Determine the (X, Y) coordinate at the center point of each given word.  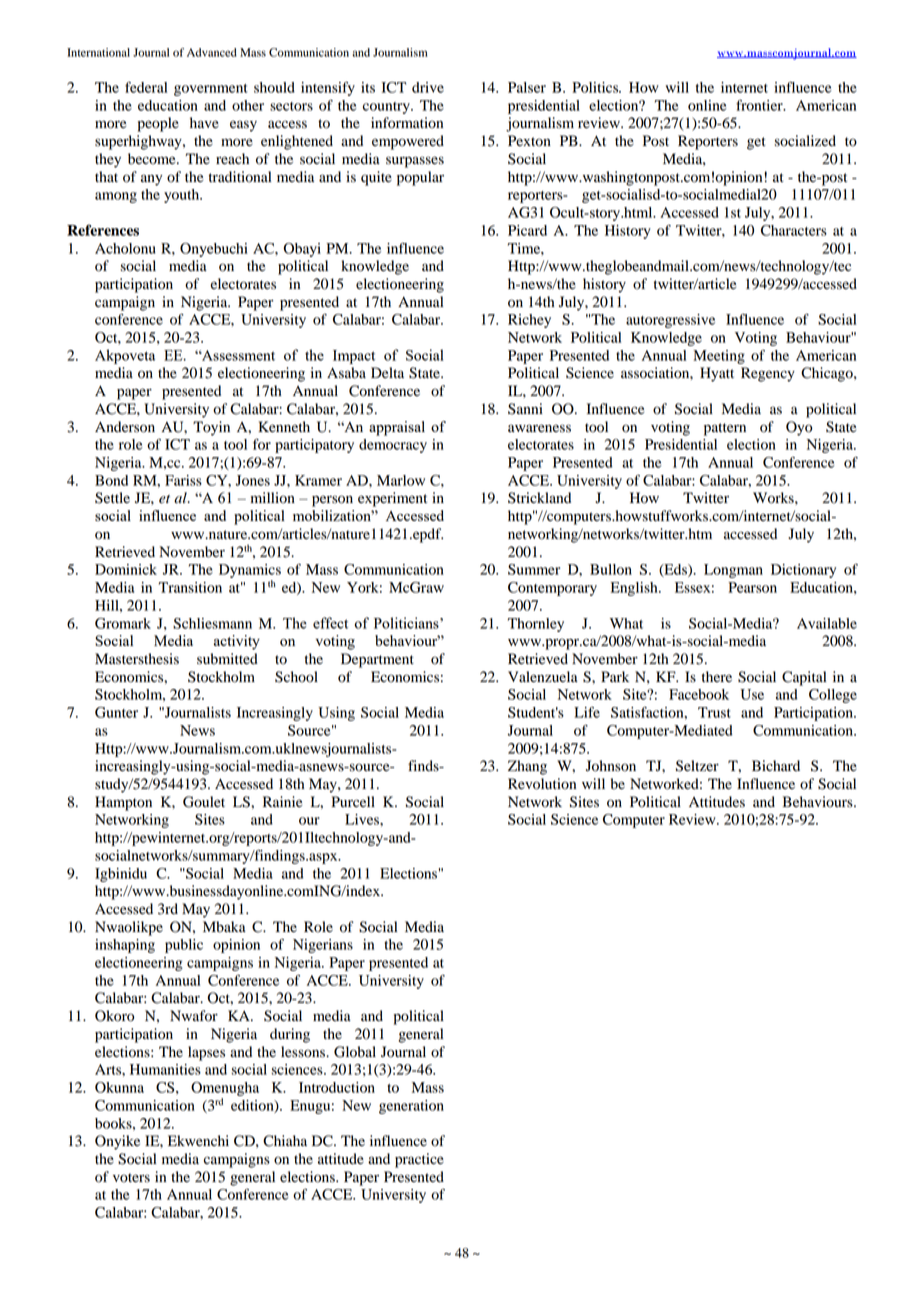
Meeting (719, 357)
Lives (363, 819)
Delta (387, 372)
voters (131, 1178)
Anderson (125, 427)
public (184, 946)
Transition (190, 587)
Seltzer (697, 766)
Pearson (753, 587)
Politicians (407, 623)
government (211, 90)
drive (428, 87)
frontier (760, 105)
